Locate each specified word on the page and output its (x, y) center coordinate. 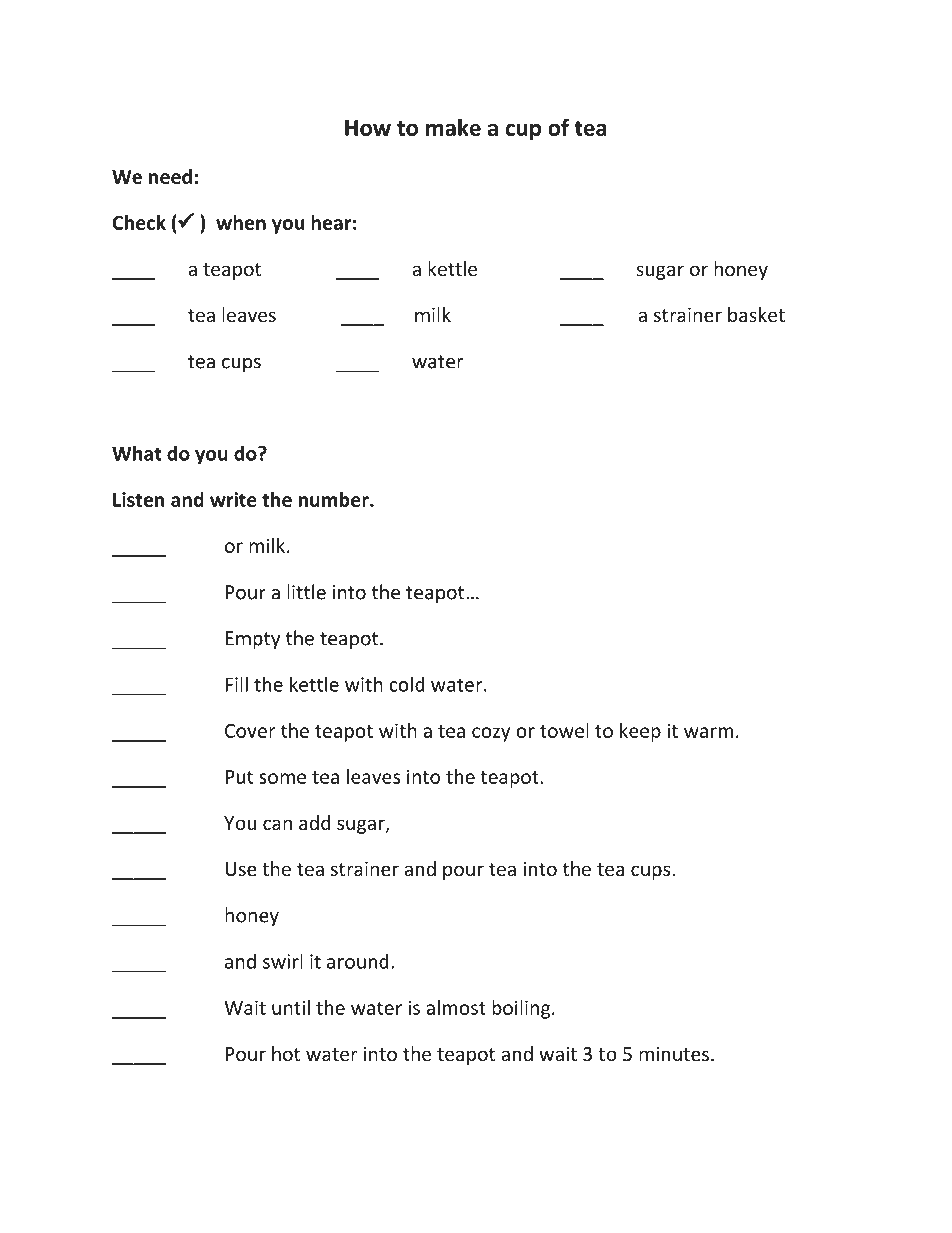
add (314, 822)
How (368, 128)
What (137, 453)
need (170, 176)
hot (286, 1053)
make (453, 127)
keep (640, 732)
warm (708, 732)
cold (407, 684)
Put (239, 777)
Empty (253, 640)
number (335, 499)
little (306, 592)
